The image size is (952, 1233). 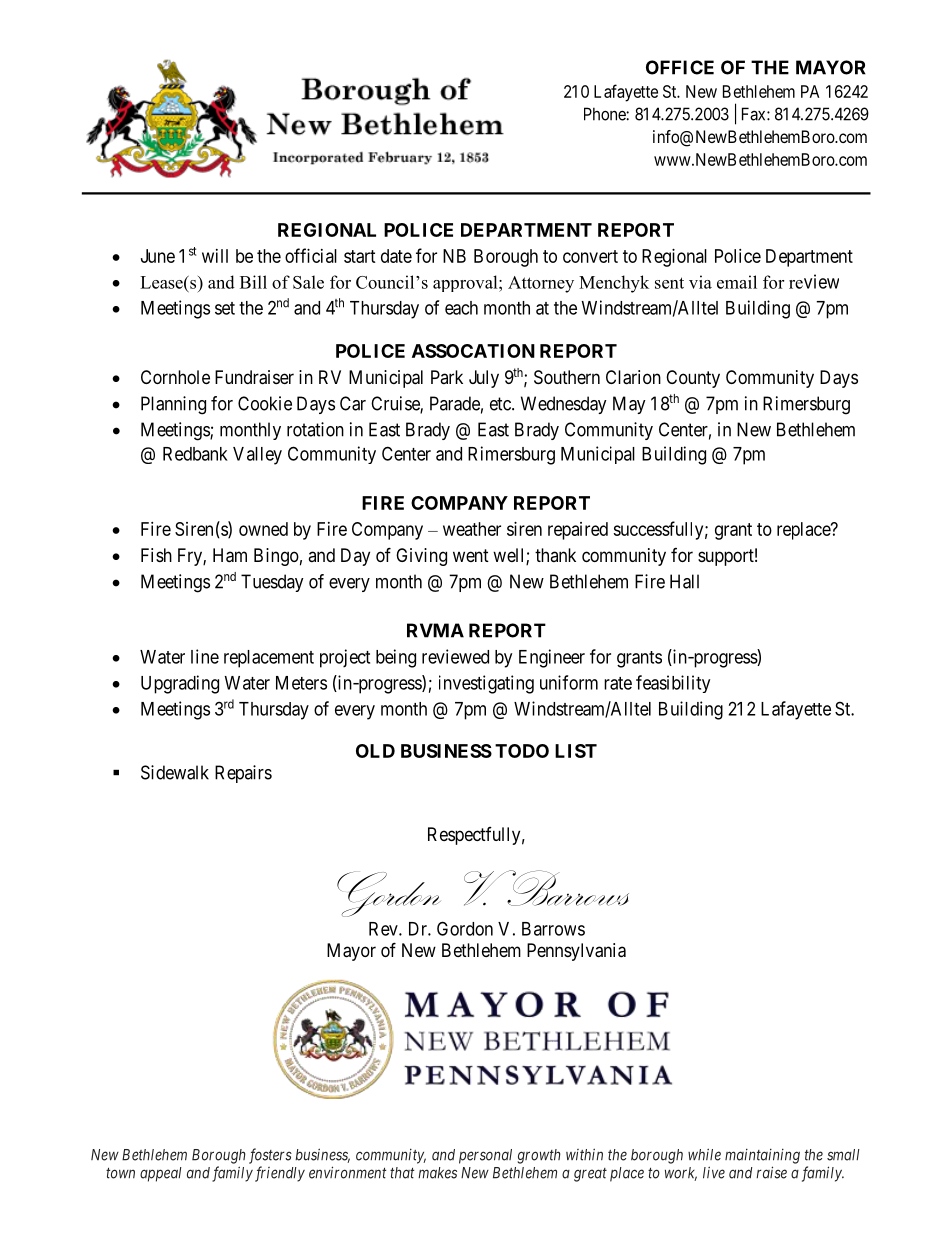 What do you see at coordinates (684, 581) in the screenshot?
I see `Hall` at bounding box center [684, 581].
